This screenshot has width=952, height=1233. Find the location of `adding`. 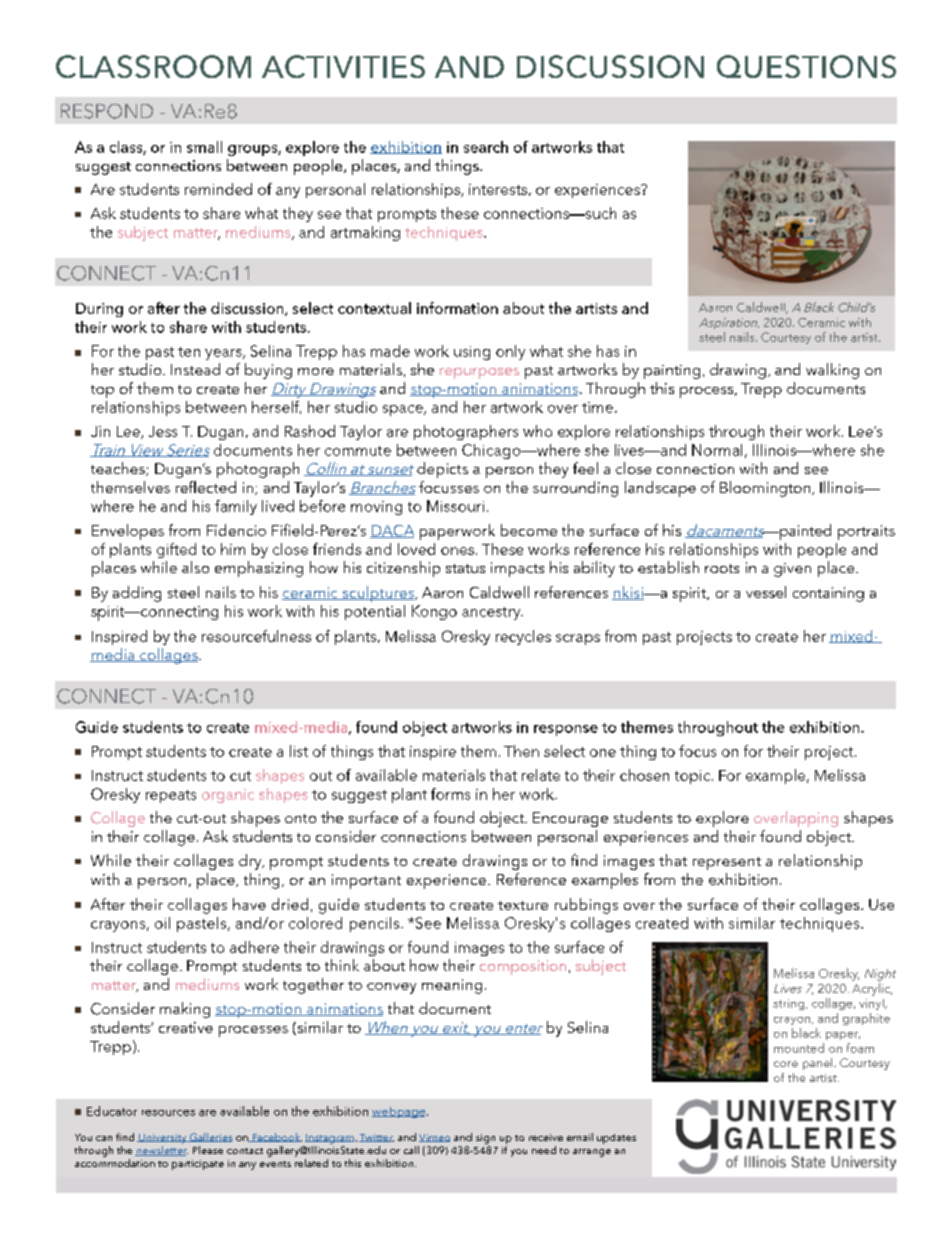

adding is located at coordinates (137, 594).
